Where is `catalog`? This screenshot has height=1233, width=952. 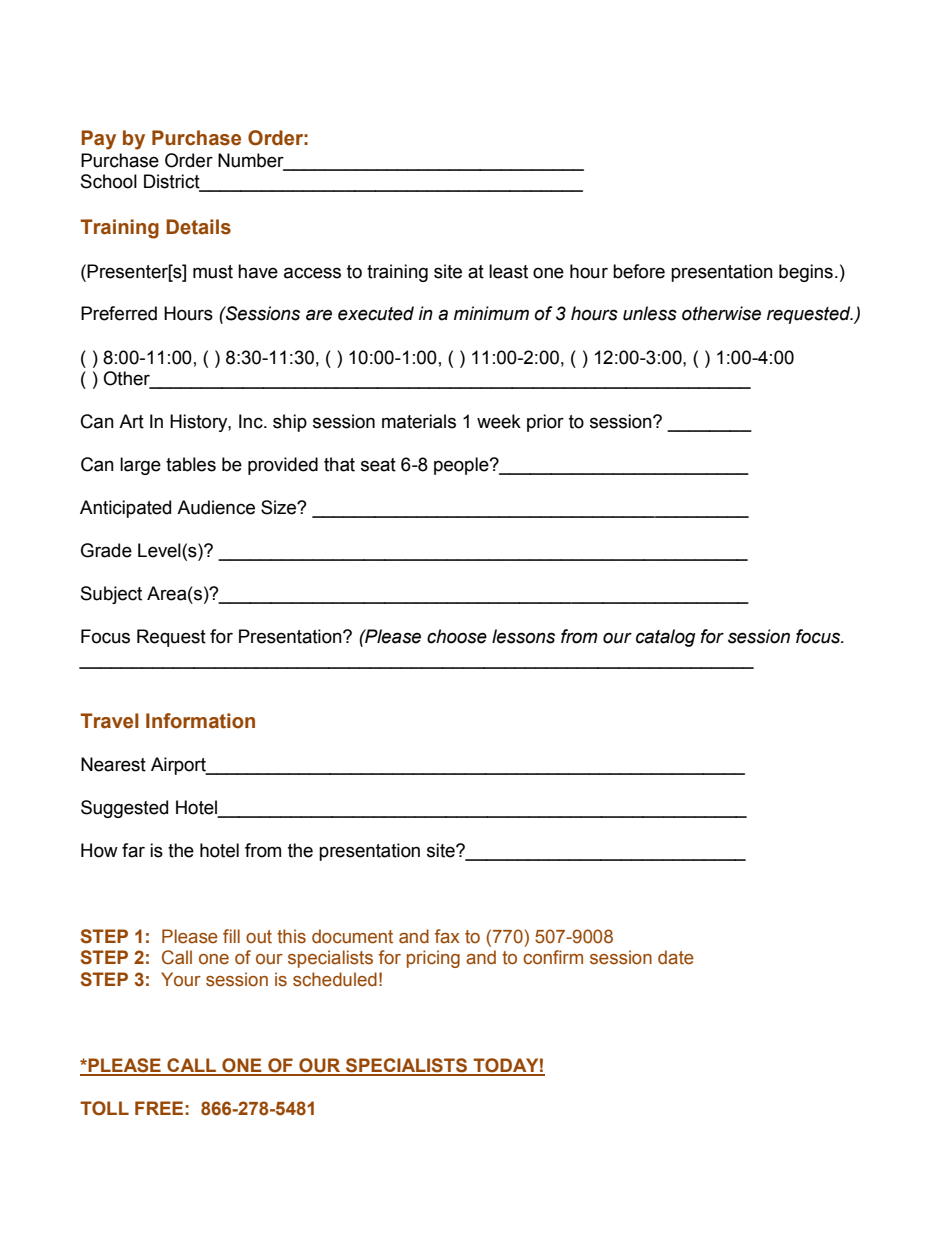 catalog is located at coordinates (666, 638).
